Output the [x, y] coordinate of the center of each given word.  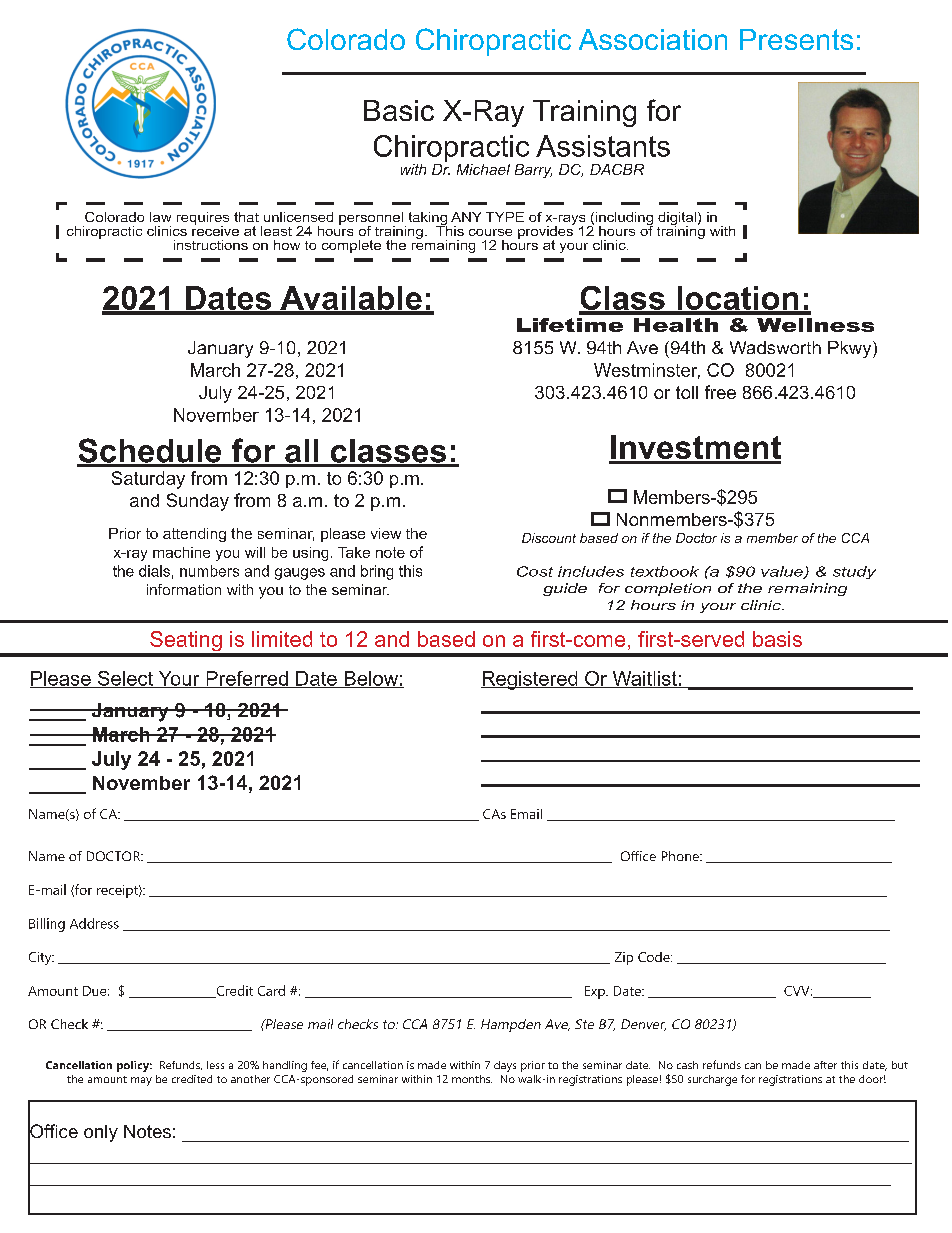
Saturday [148, 480]
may [141, 1081]
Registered [530, 680]
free [720, 392]
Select [125, 679]
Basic [399, 110]
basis [777, 639]
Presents [796, 39]
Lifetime [570, 325]
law [160, 217]
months [472, 1079]
